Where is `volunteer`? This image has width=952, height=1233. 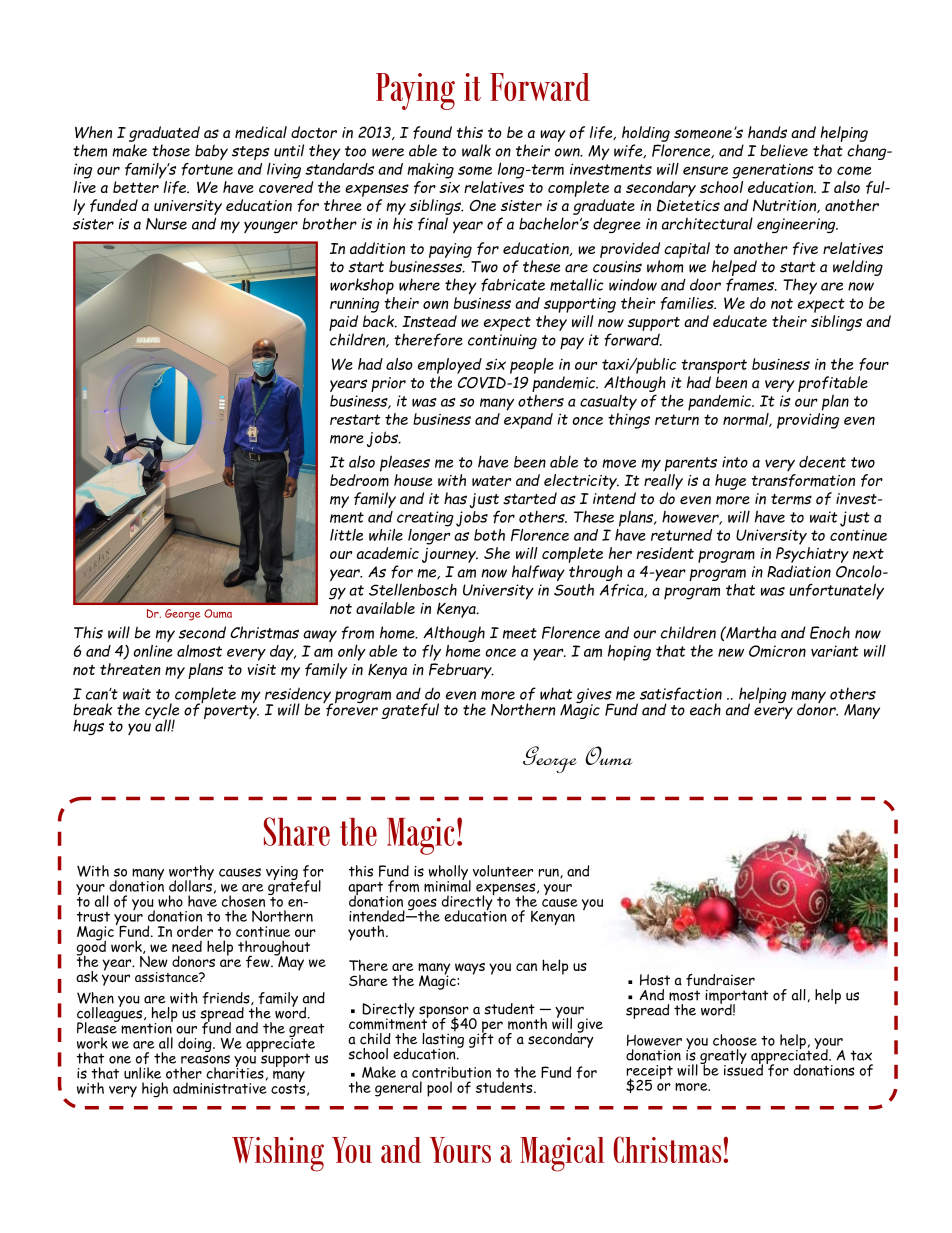
volunteer is located at coordinates (503, 871).
